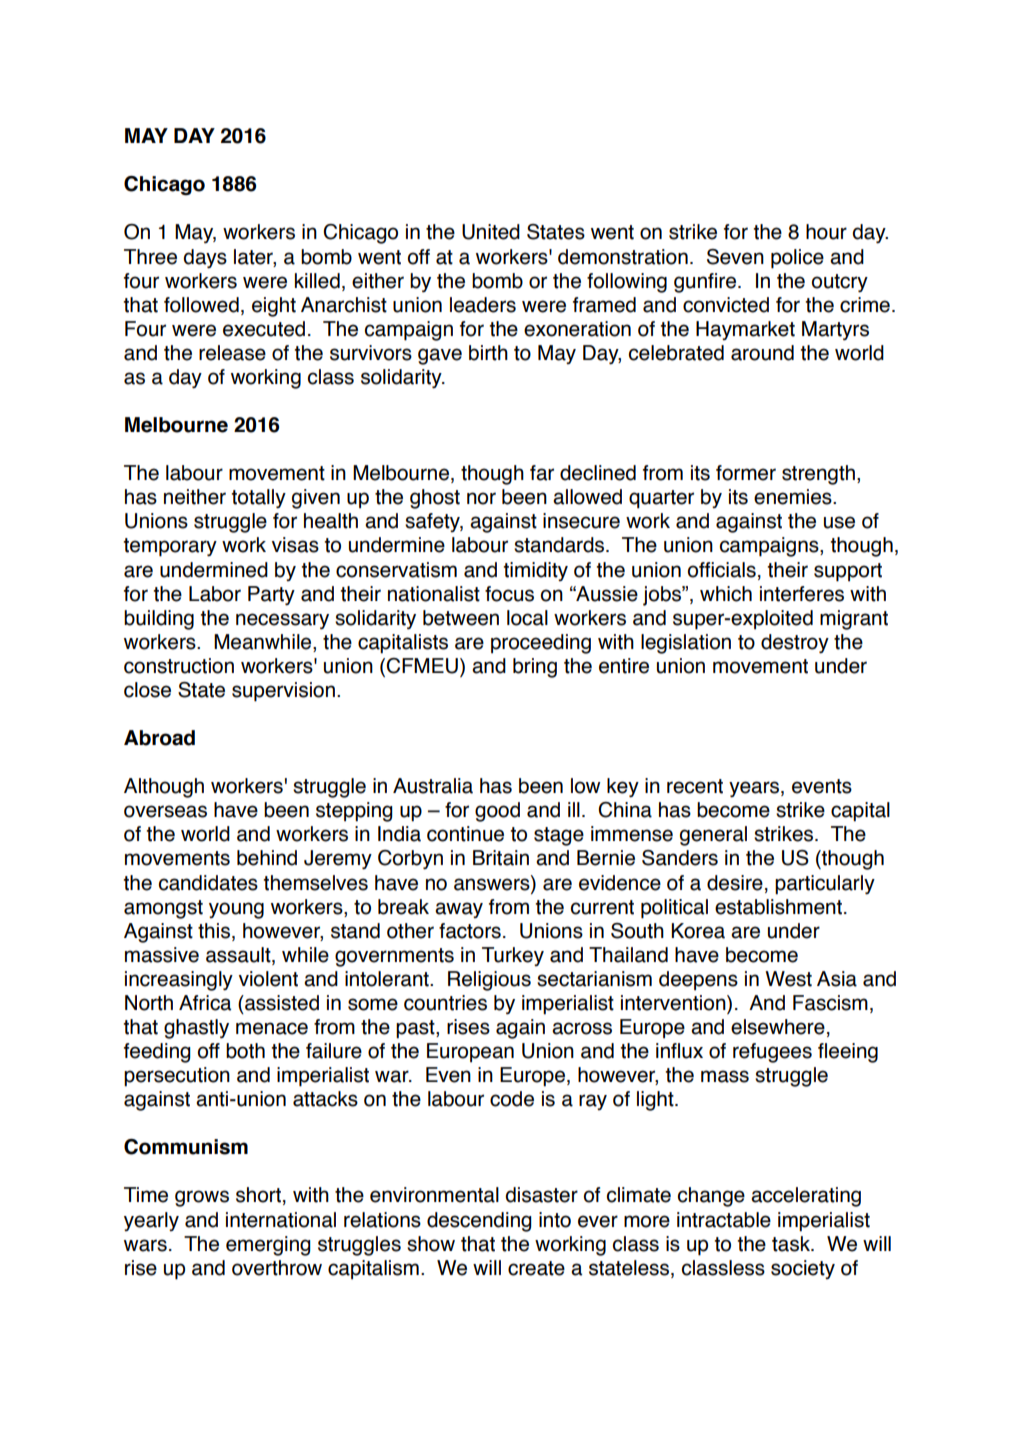 This page has width=1024, height=1448. Describe the element at coordinates (542, 473) in the page. I see `far` at that location.
